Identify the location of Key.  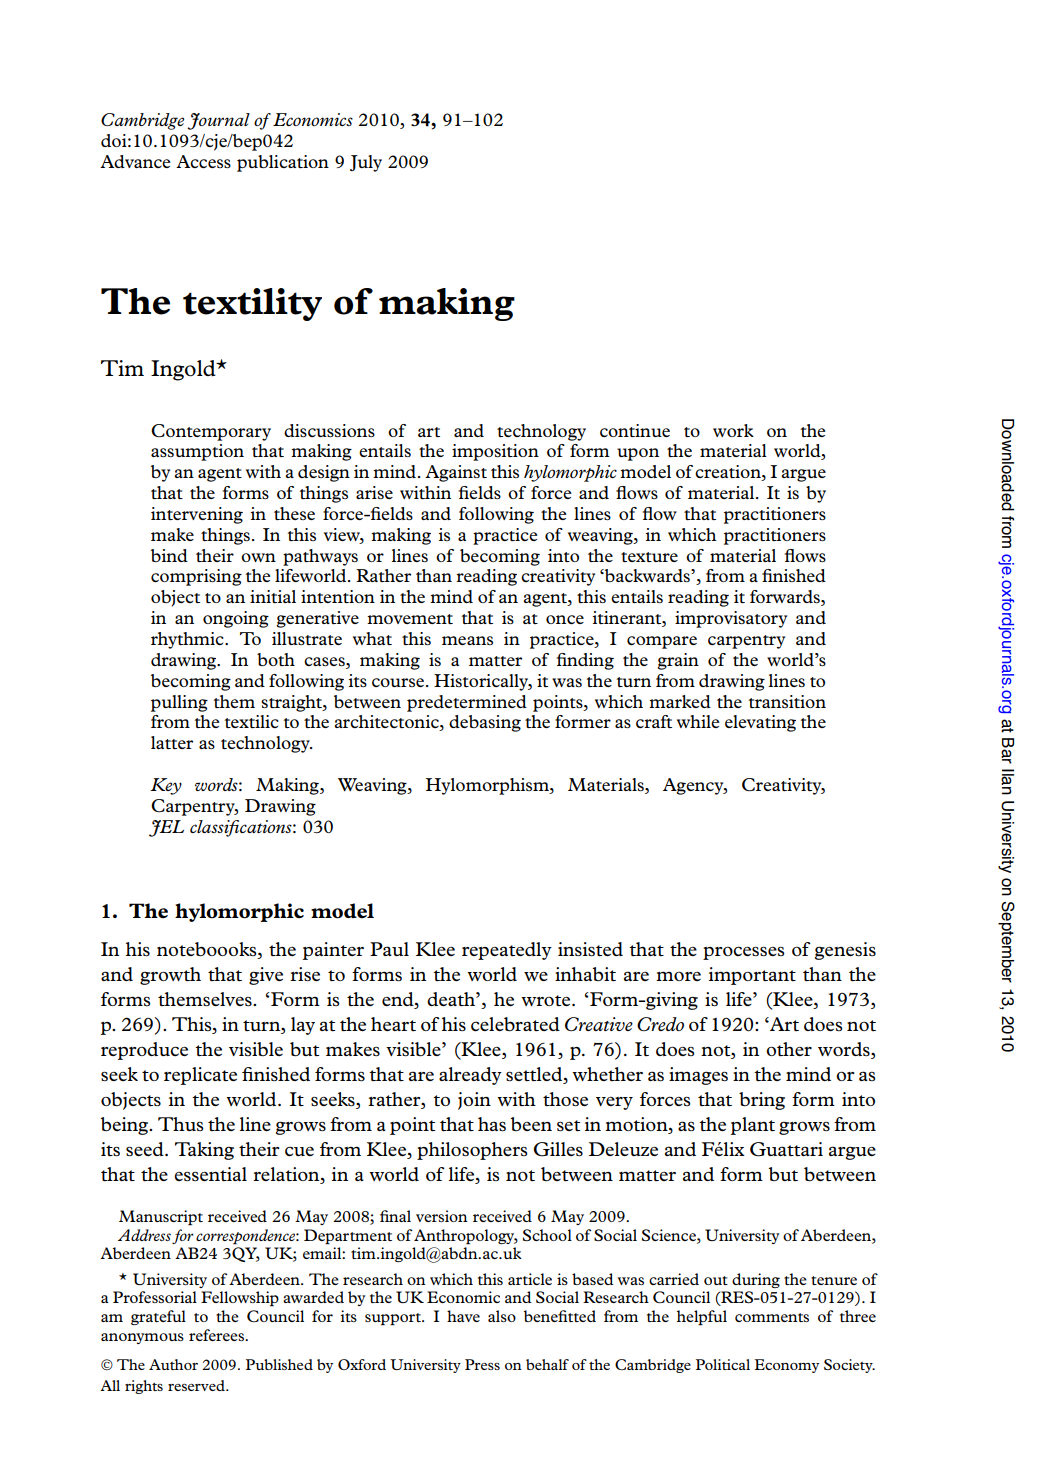
(166, 786).
